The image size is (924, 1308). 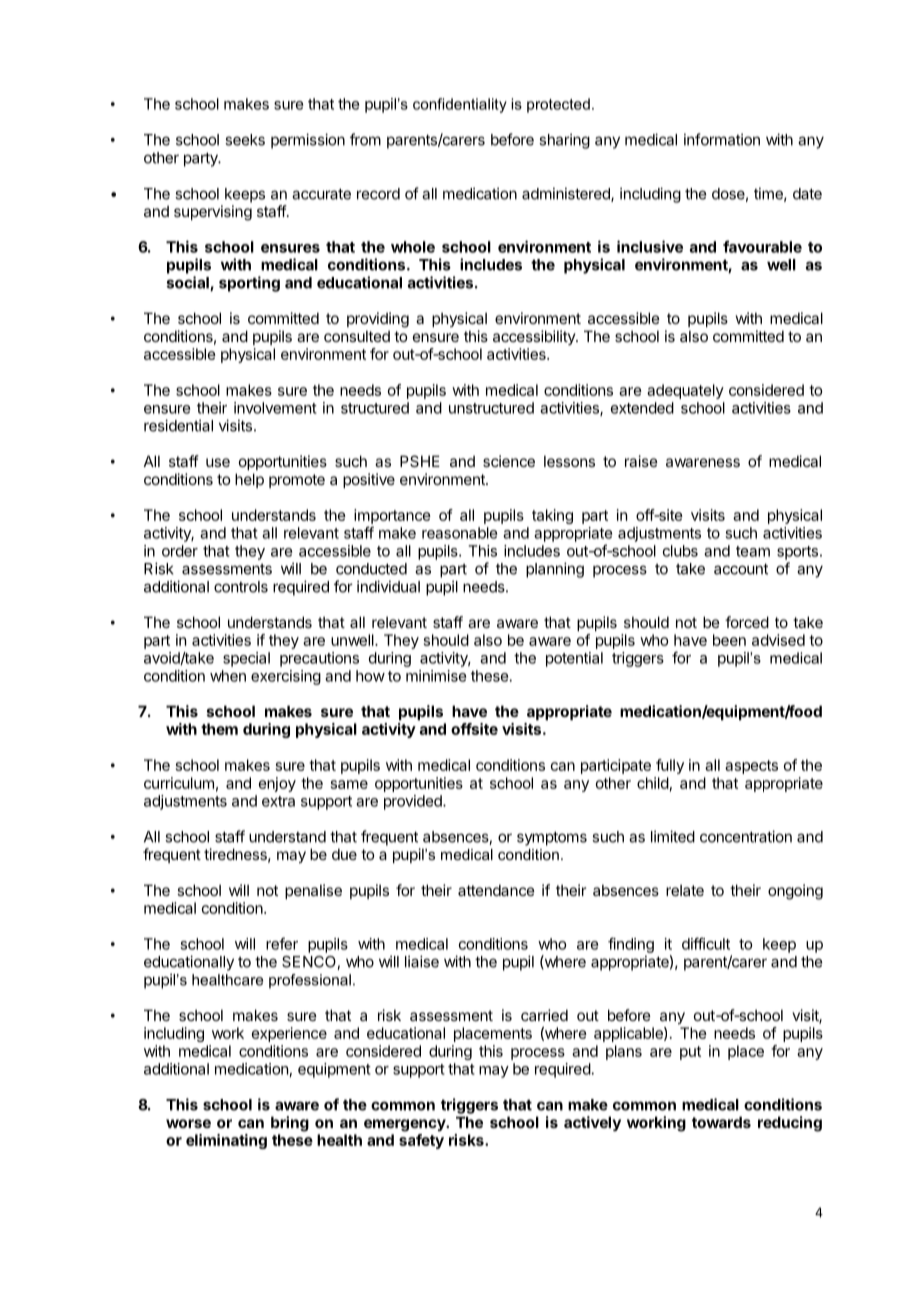 What do you see at coordinates (245, 140) in the screenshot?
I see `seeks` at bounding box center [245, 140].
